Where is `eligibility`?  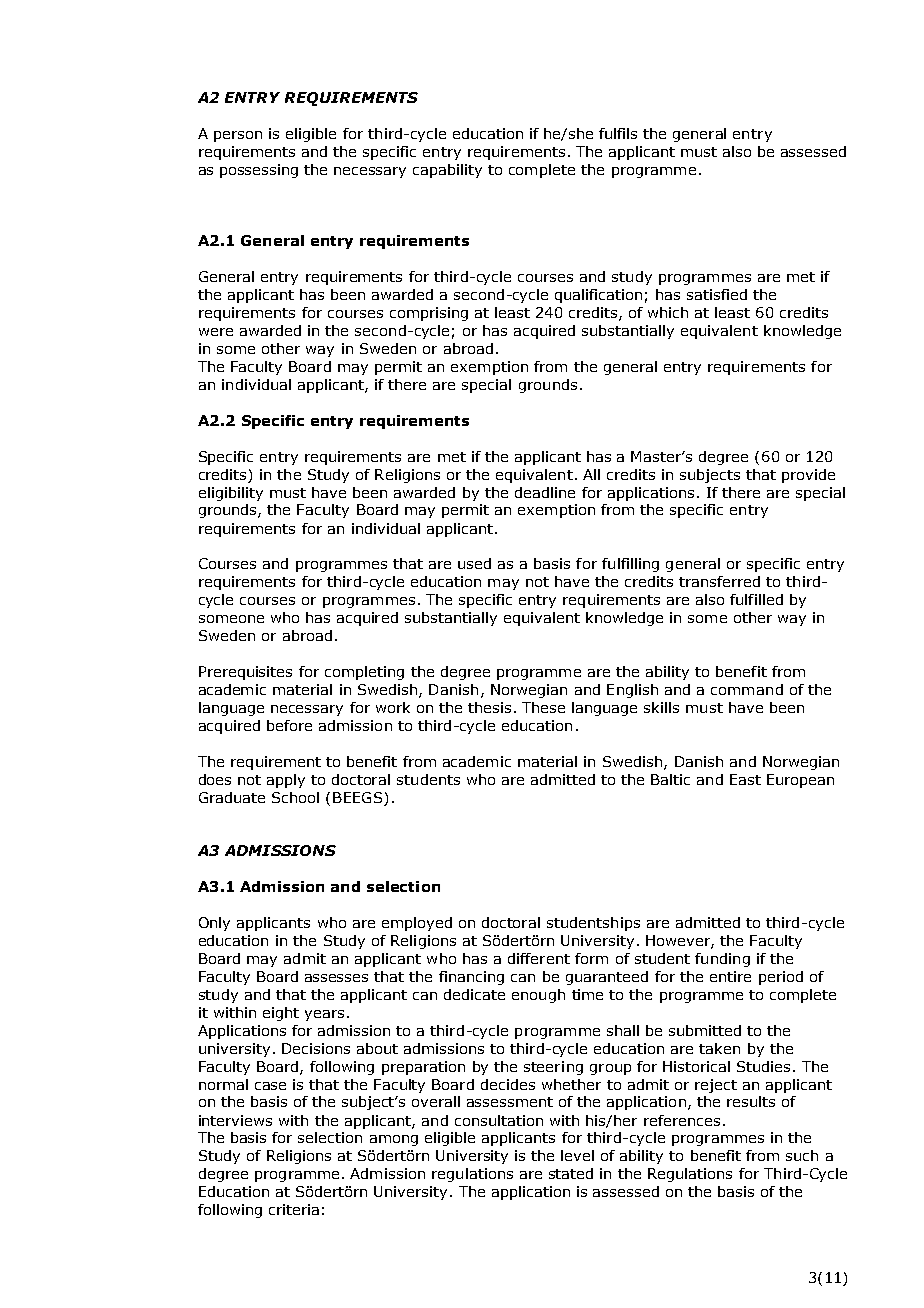
eligibility is located at coordinates (231, 494).
